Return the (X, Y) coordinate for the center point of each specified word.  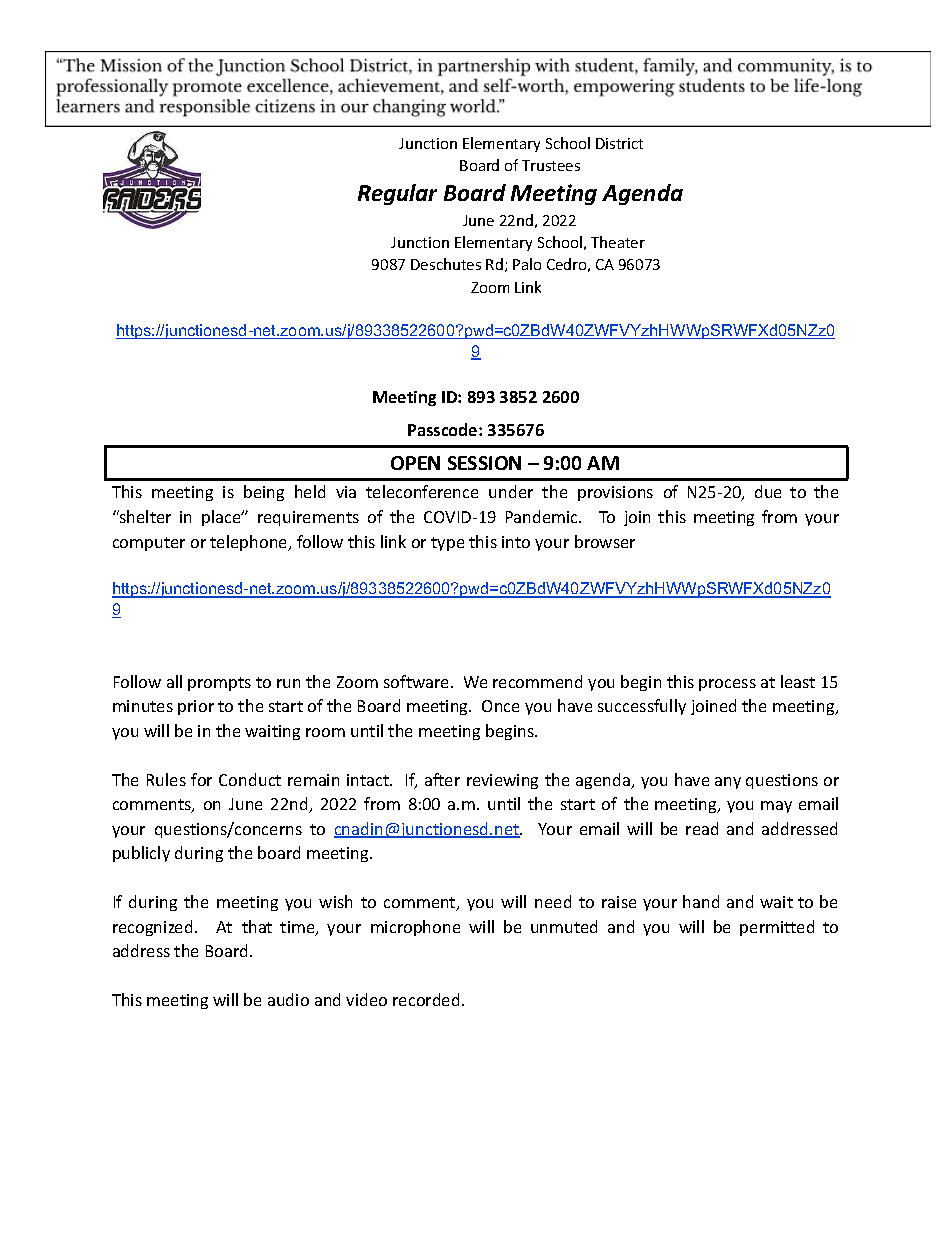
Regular (397, 194)
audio (288, 999)
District (619, 143)
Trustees (551, 165)
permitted (777, 928)
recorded (426, 999)
